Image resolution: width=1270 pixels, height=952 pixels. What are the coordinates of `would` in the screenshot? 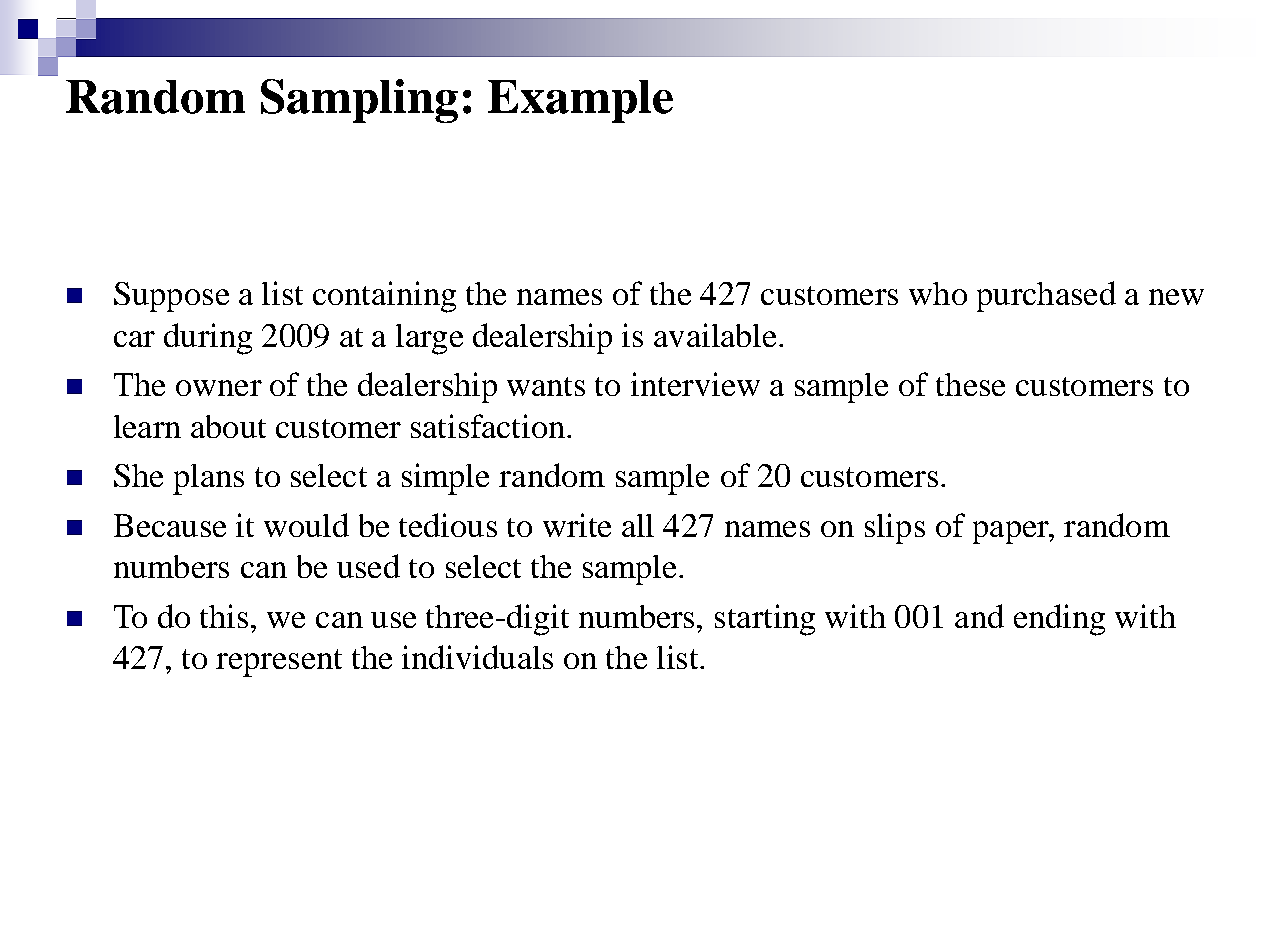 It's located at (306, 525).
